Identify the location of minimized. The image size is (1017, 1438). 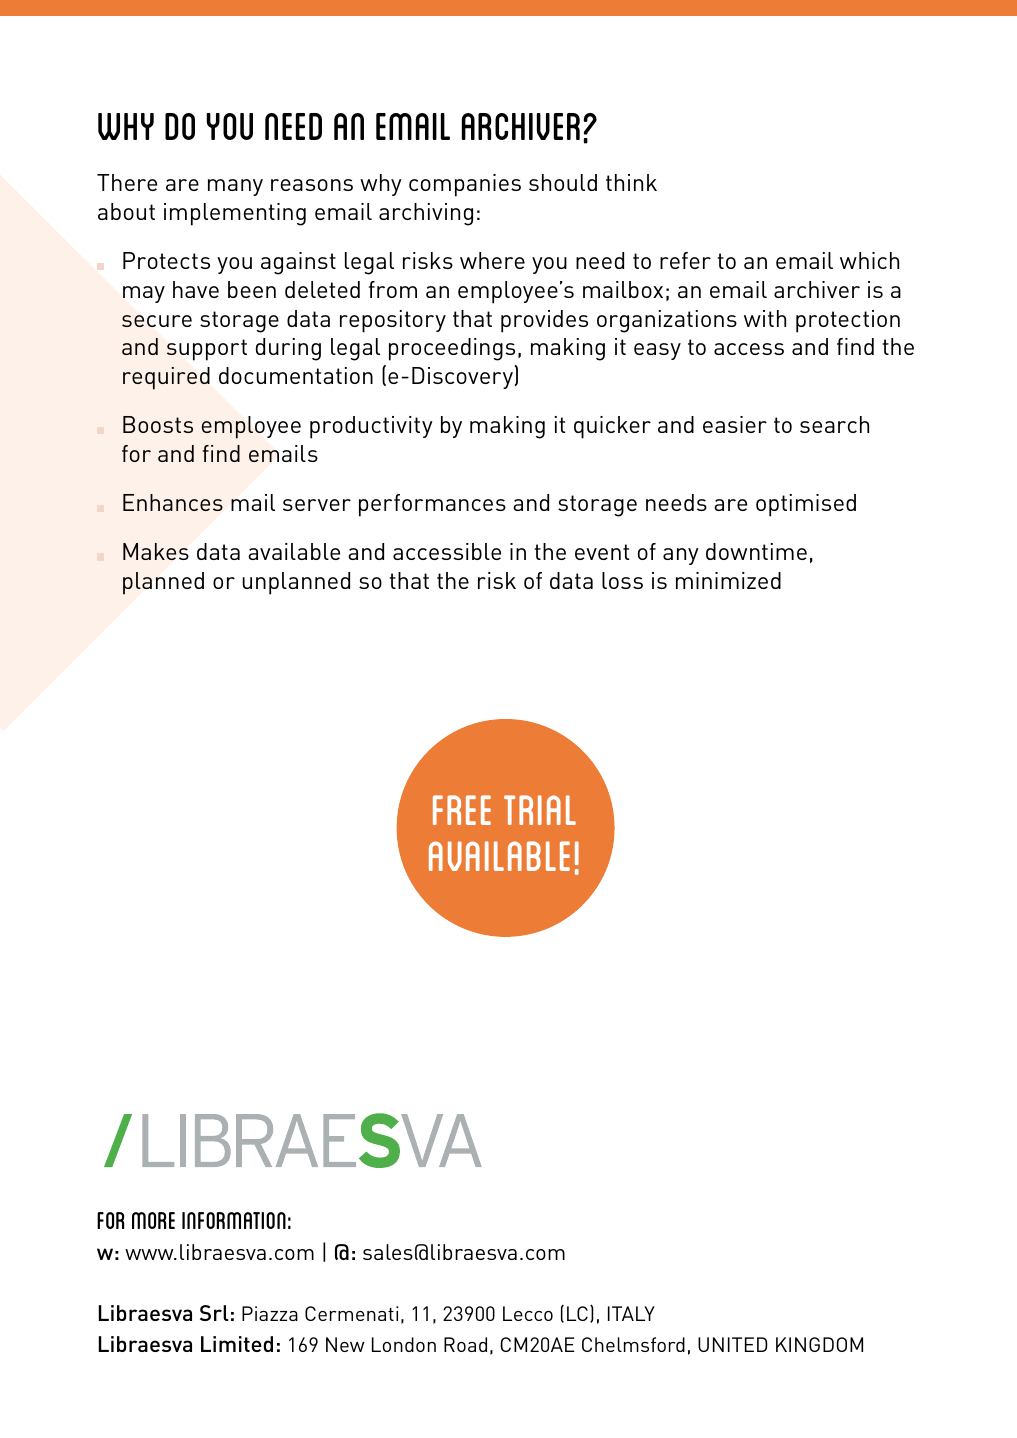
(728, 580).
